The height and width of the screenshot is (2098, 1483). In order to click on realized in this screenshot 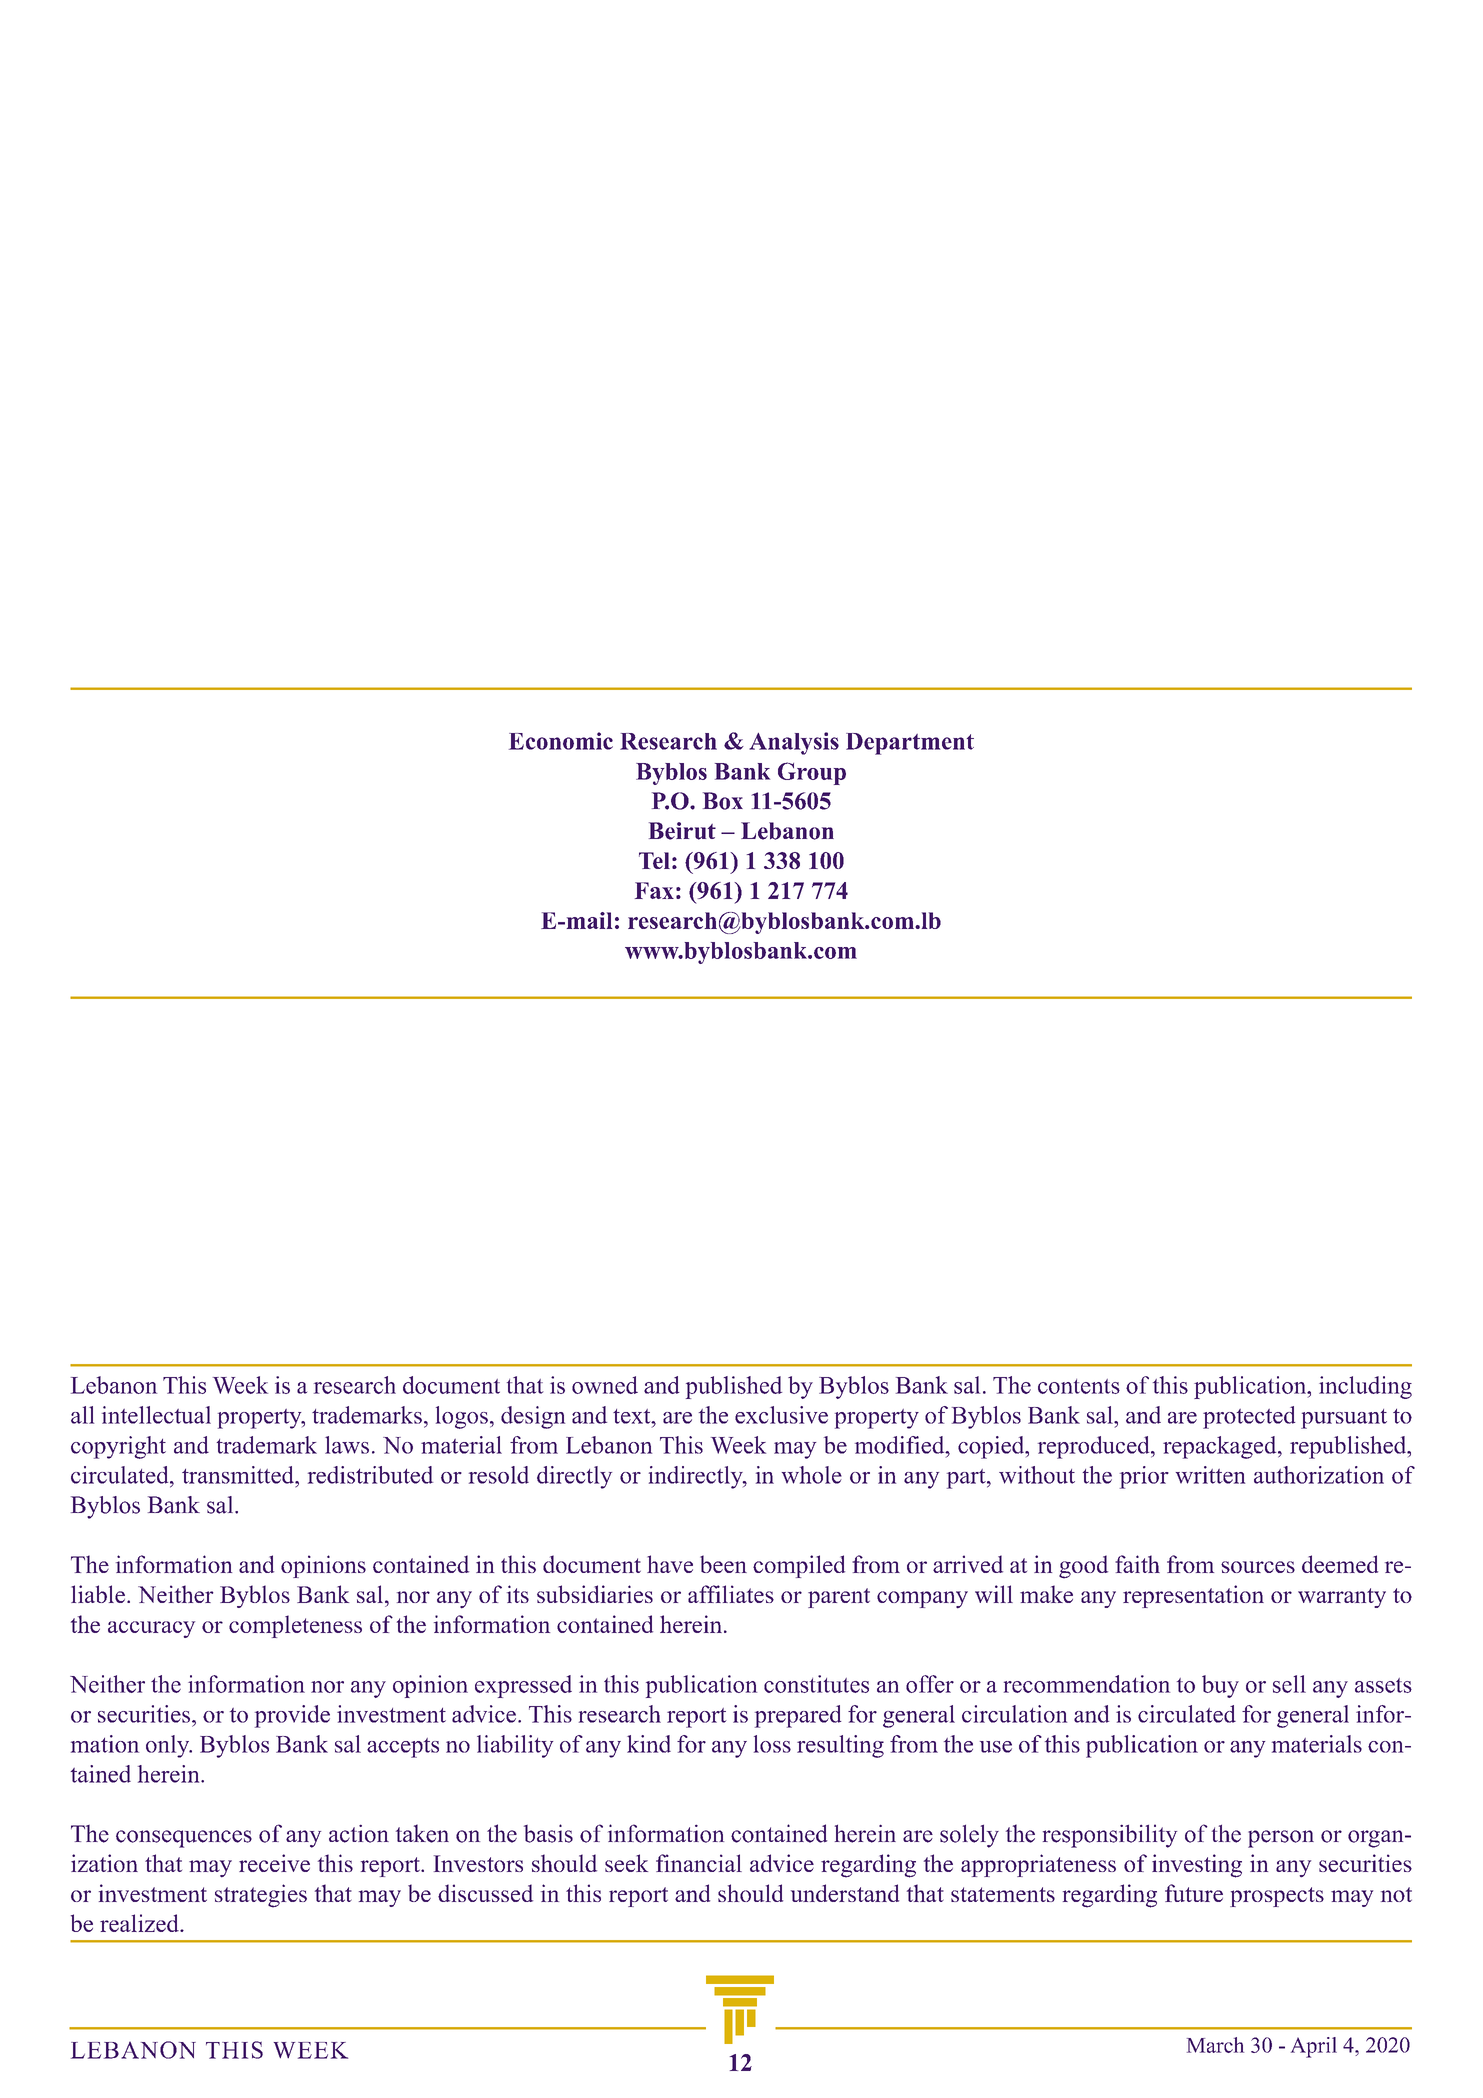, I will do `click(140, 1923)`.
